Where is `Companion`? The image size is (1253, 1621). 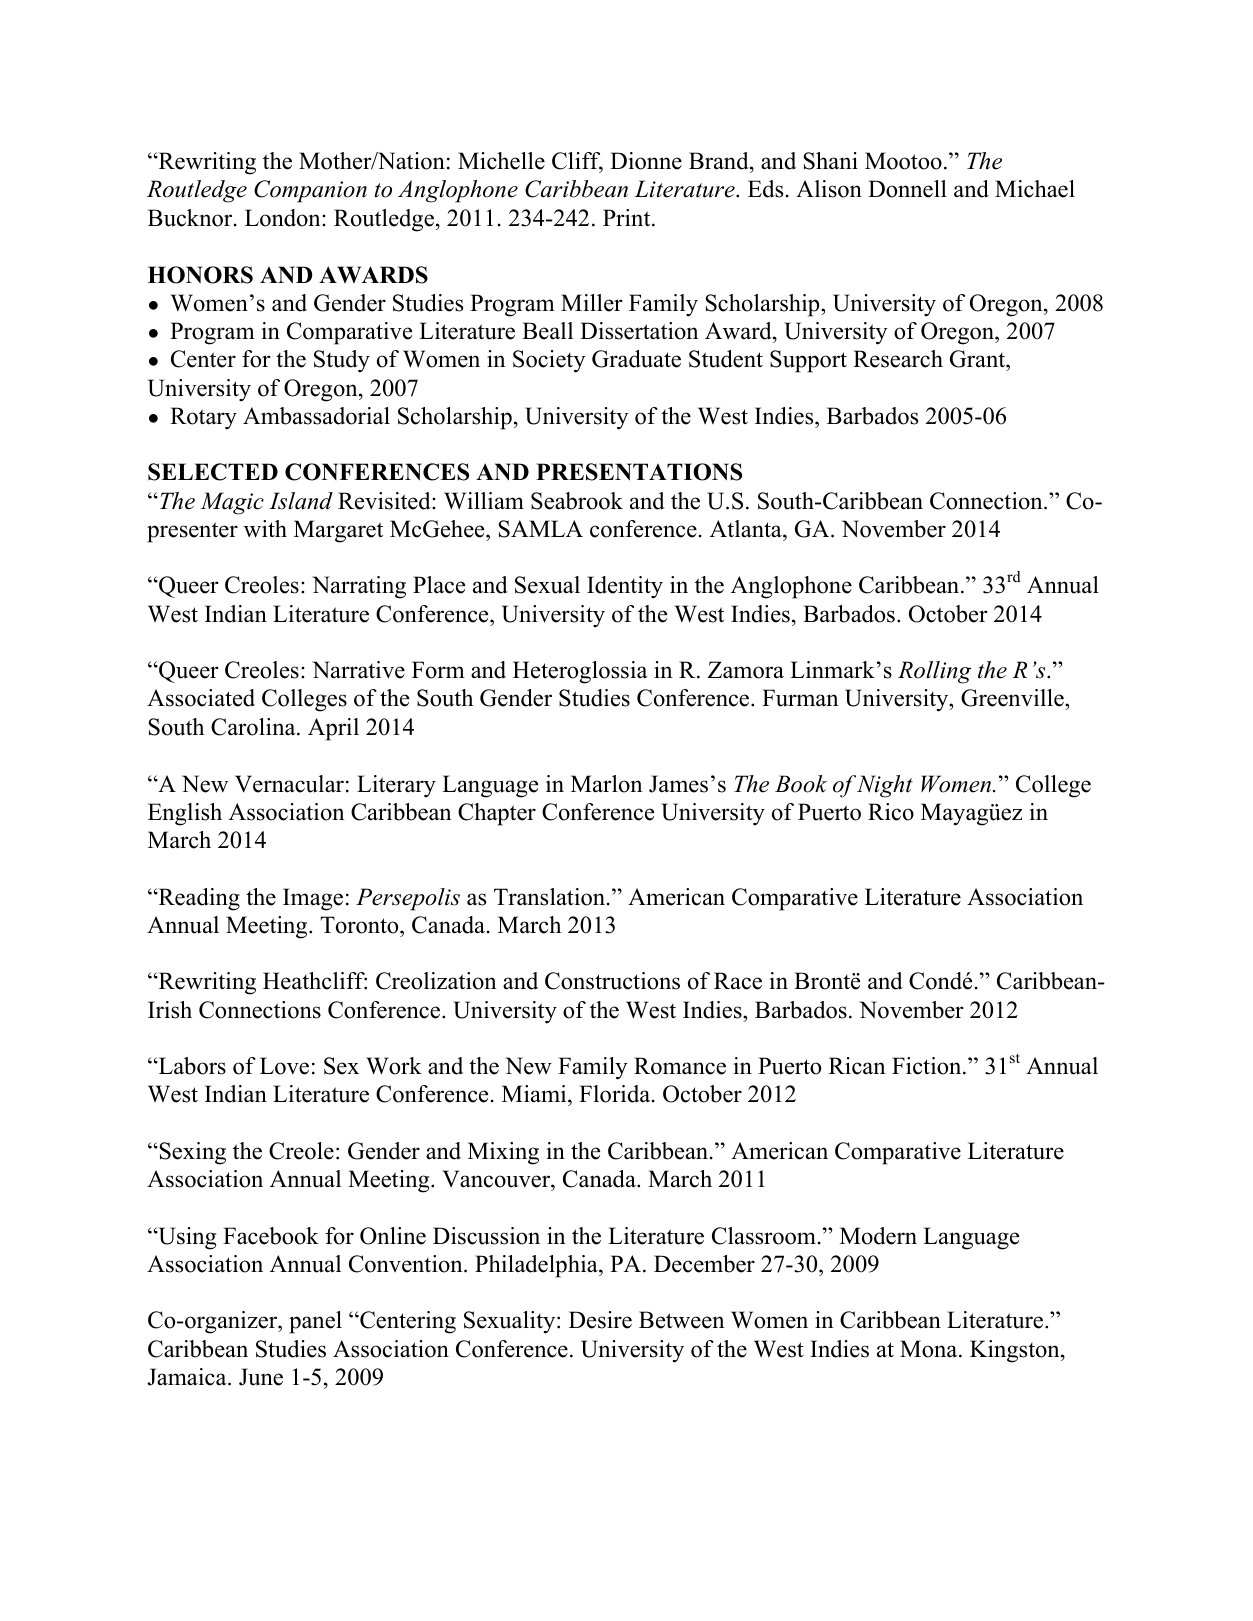
Companion is located at coordinates (310, 191).
